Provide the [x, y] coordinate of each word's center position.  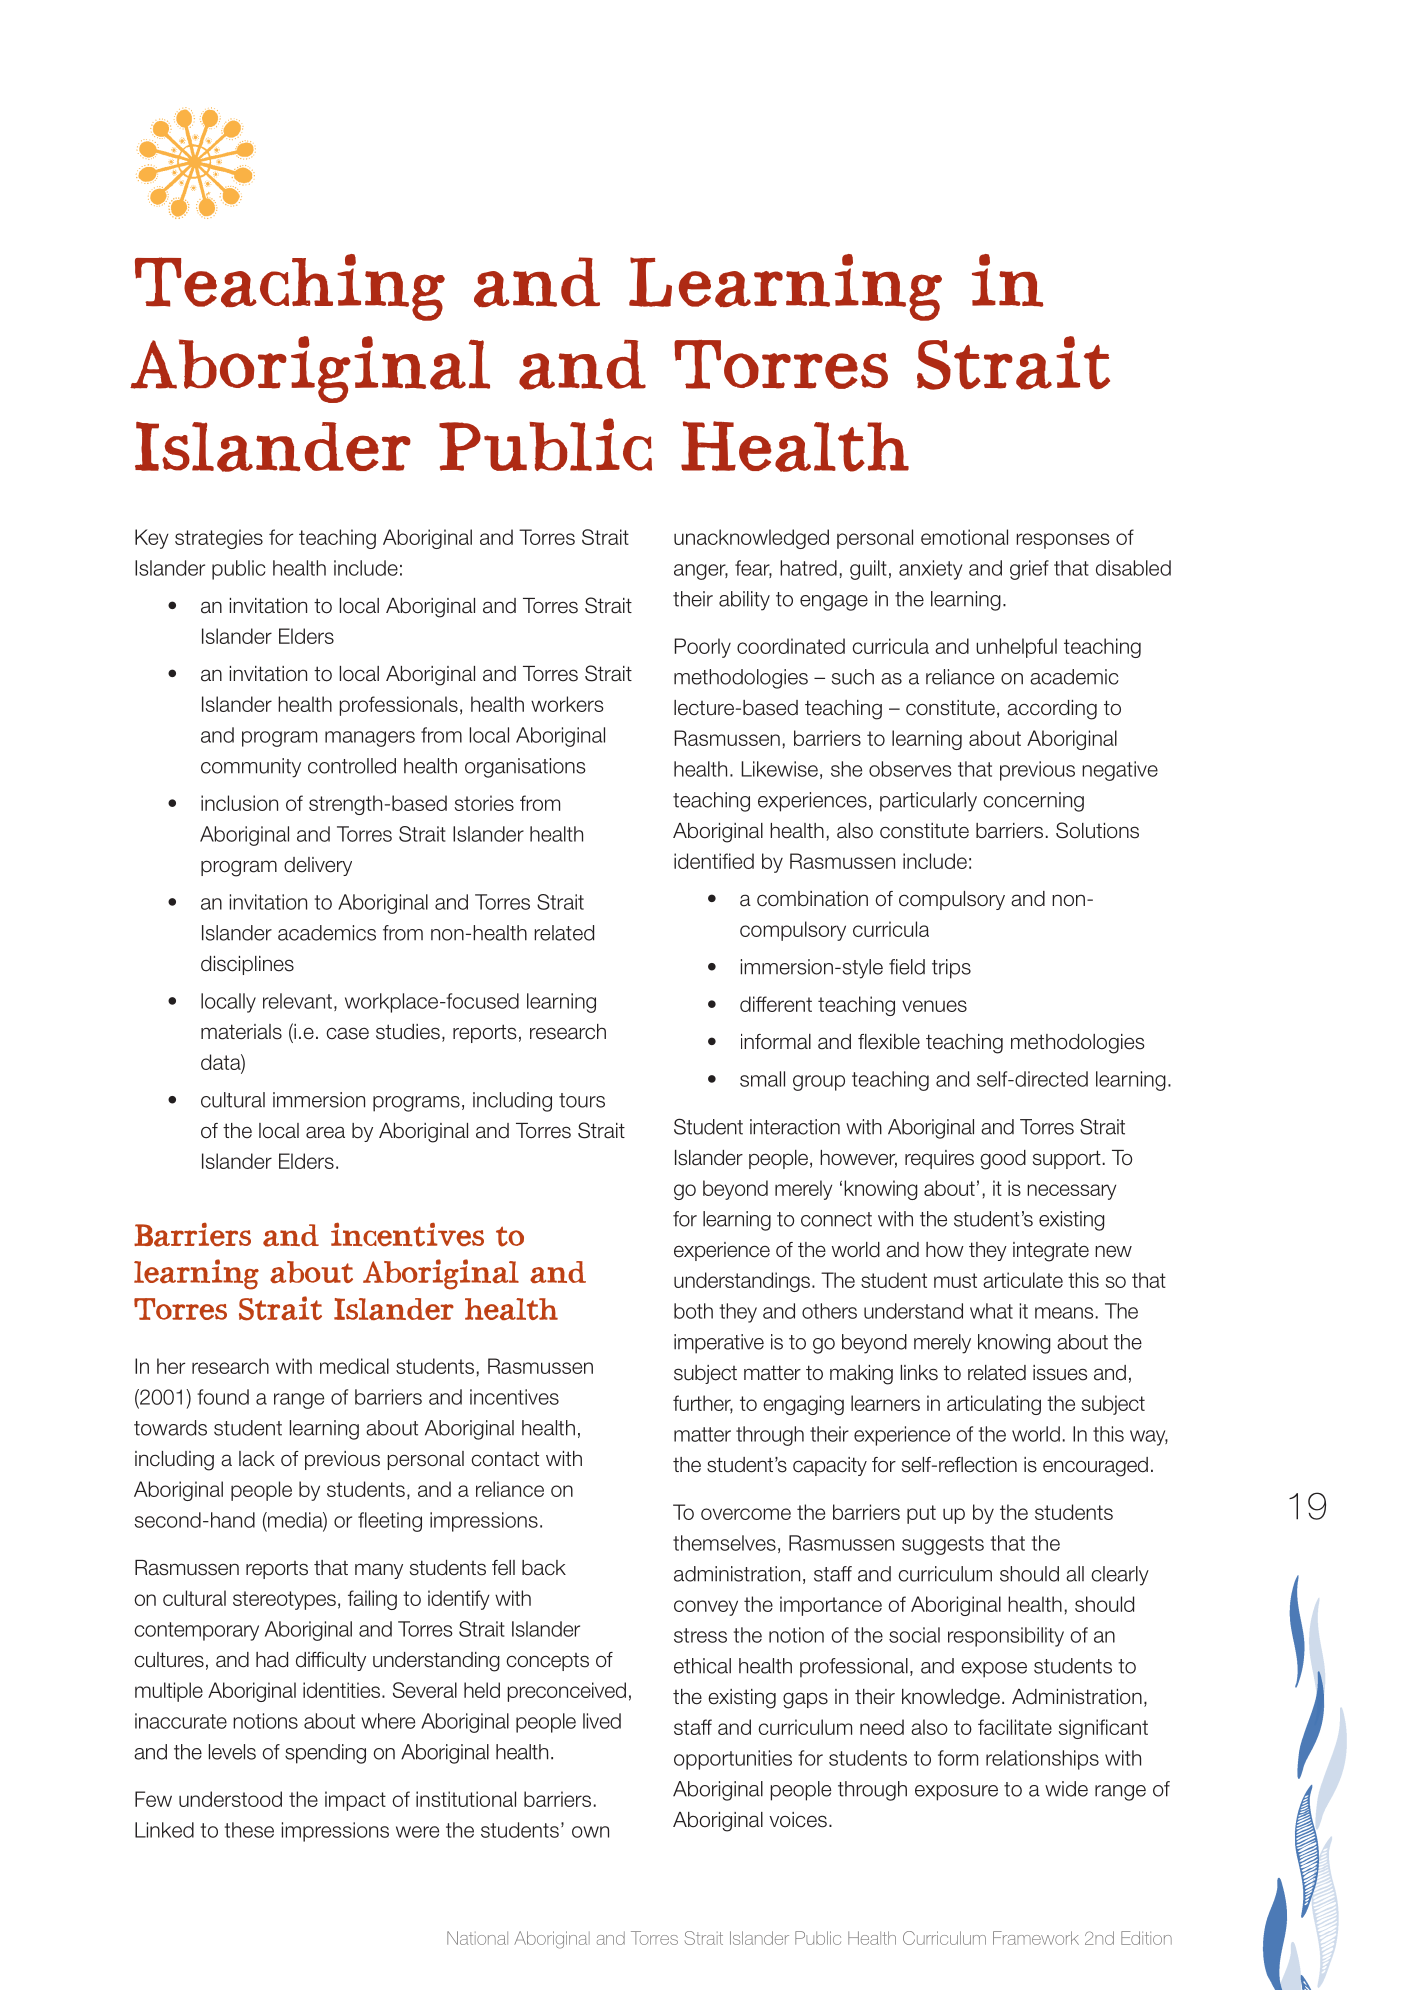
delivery [318, 866]
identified [714, 861]
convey [706, 1608]
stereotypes [284, 1600]
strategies [219, 539]
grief [1029, 570]
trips [951, 969]
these [249, 1830]
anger [701, 572]
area [325, 1132]
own [590, 1832]
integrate [1051, 1252]
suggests [943, 1545]
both [693, 1311]
